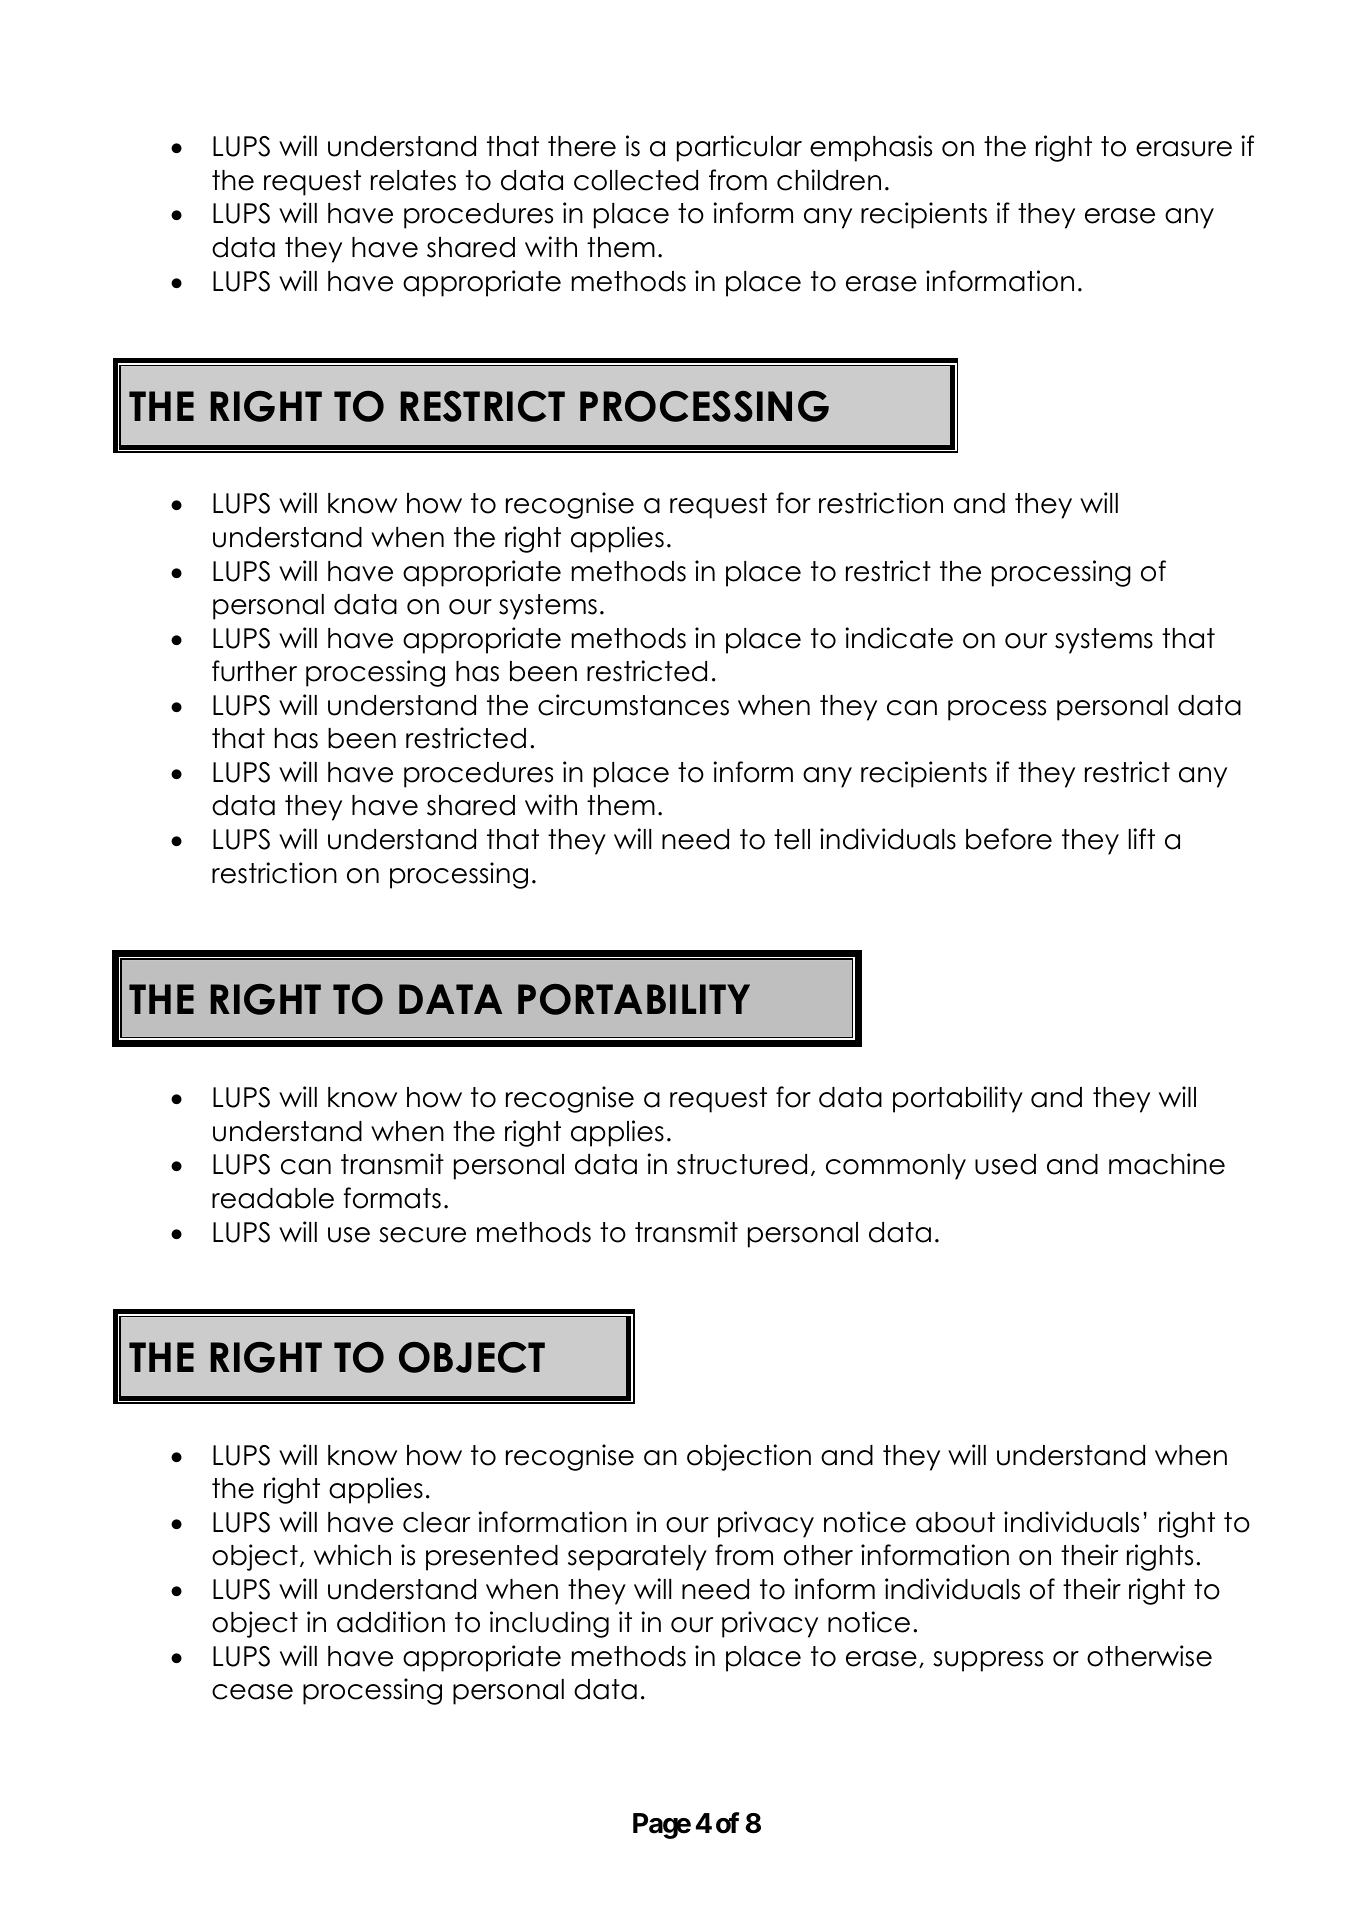 This screenshot has height=1920, width=1358. What do you see at coordinates (254, 671) in the screenshot?
I see `further` at bounding box center [254, 671].
